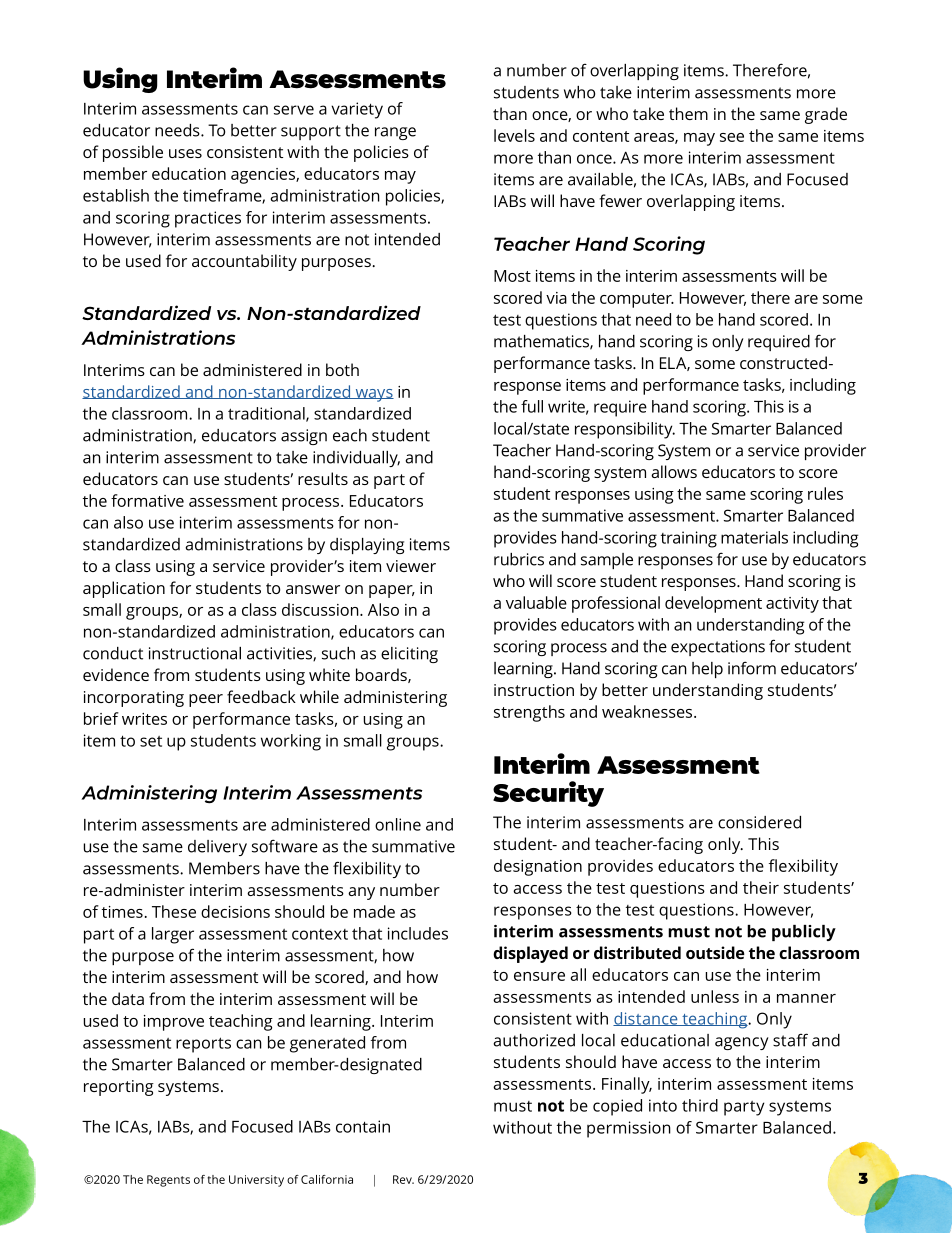 The image size is (952, 1233). I want to click on full, so click(532, 406).
